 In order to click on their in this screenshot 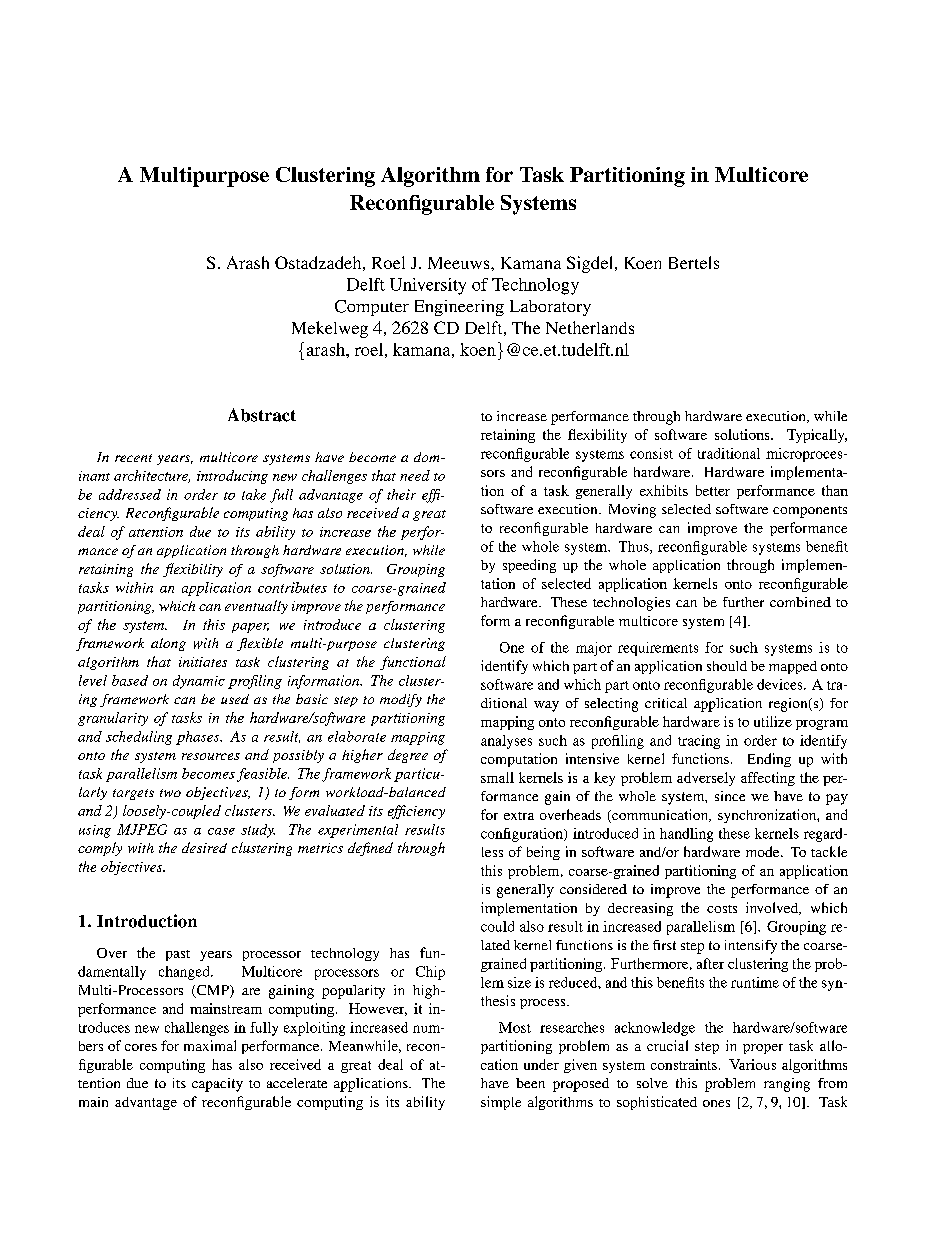, I will do `click(401, 494)`.
